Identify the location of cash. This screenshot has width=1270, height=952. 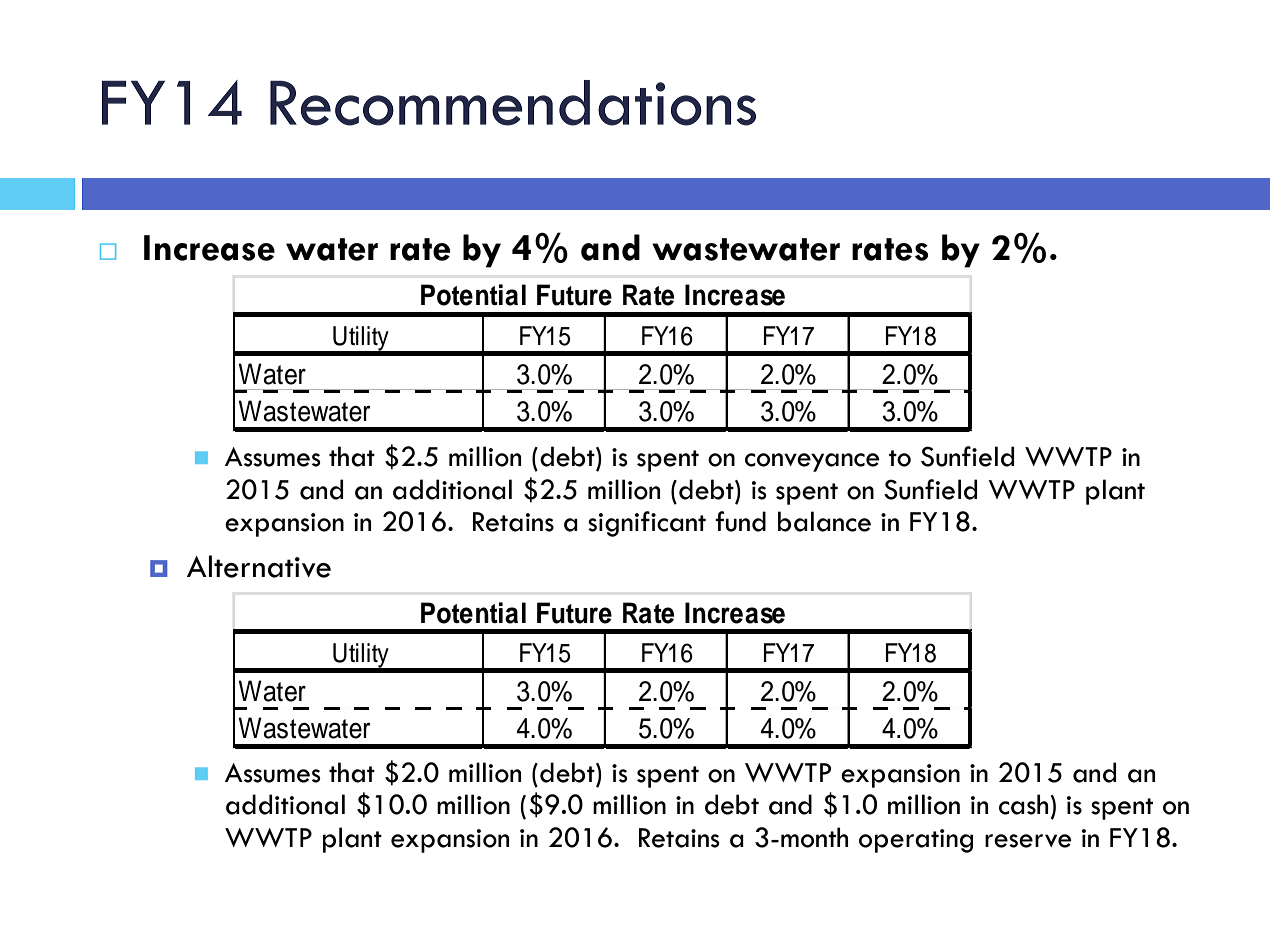
(1023, 804).
